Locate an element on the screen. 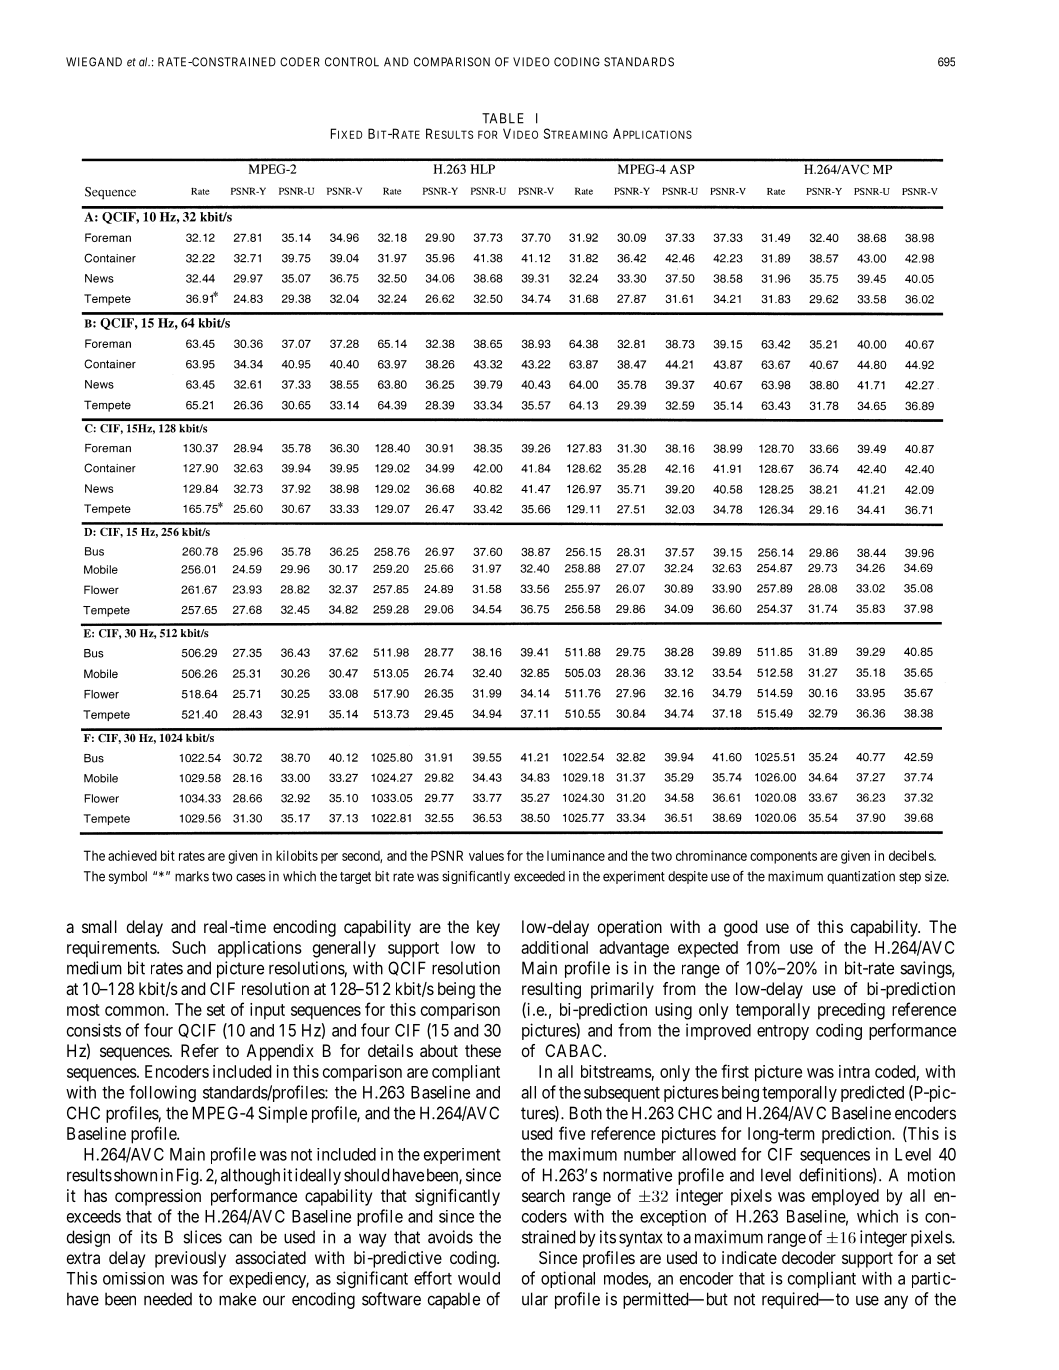 The width and height of the screenshot is (1059, 1370). values is located at coordinates (486, 855).
